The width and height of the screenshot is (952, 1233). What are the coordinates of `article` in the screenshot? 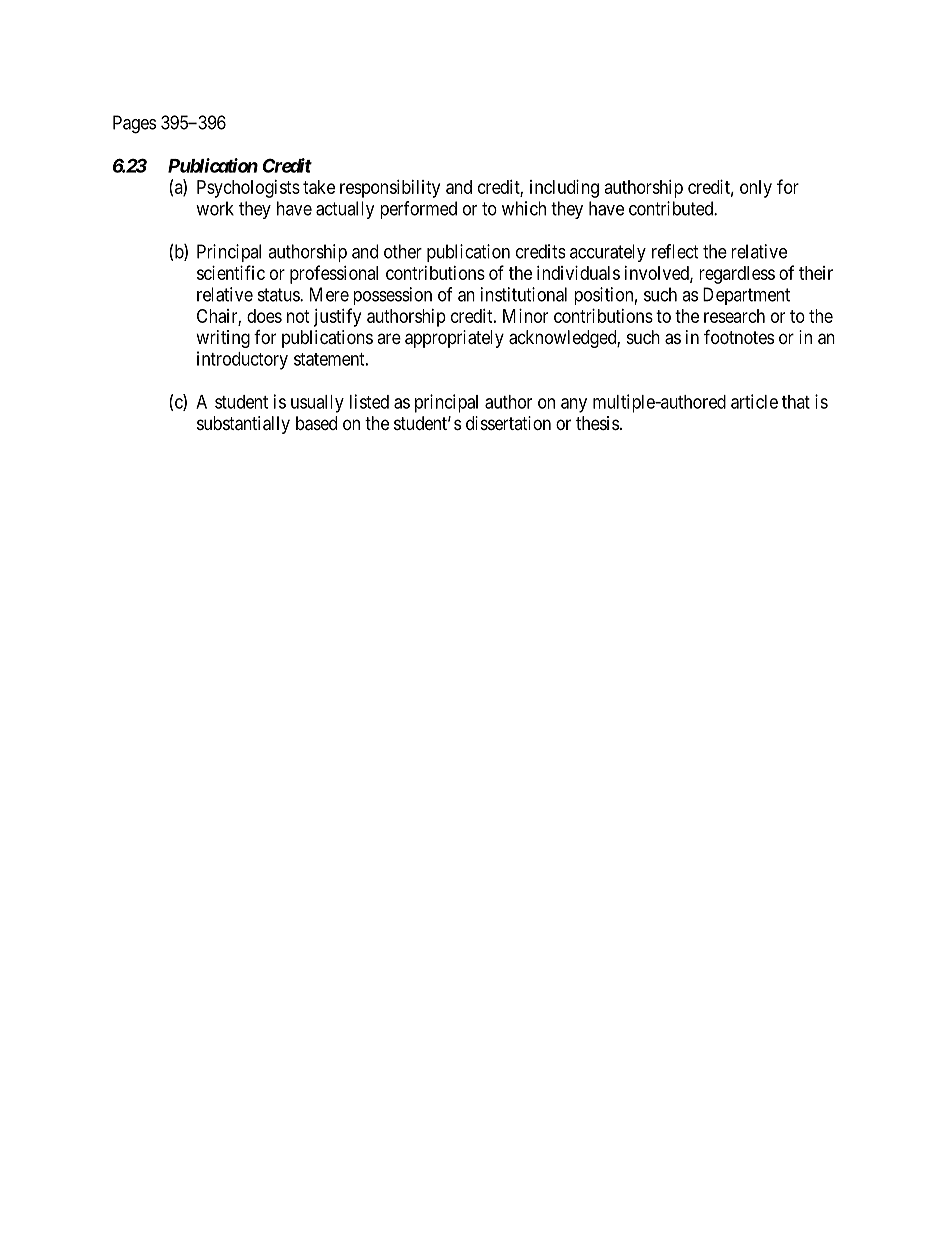 It's located at (754, 401).
